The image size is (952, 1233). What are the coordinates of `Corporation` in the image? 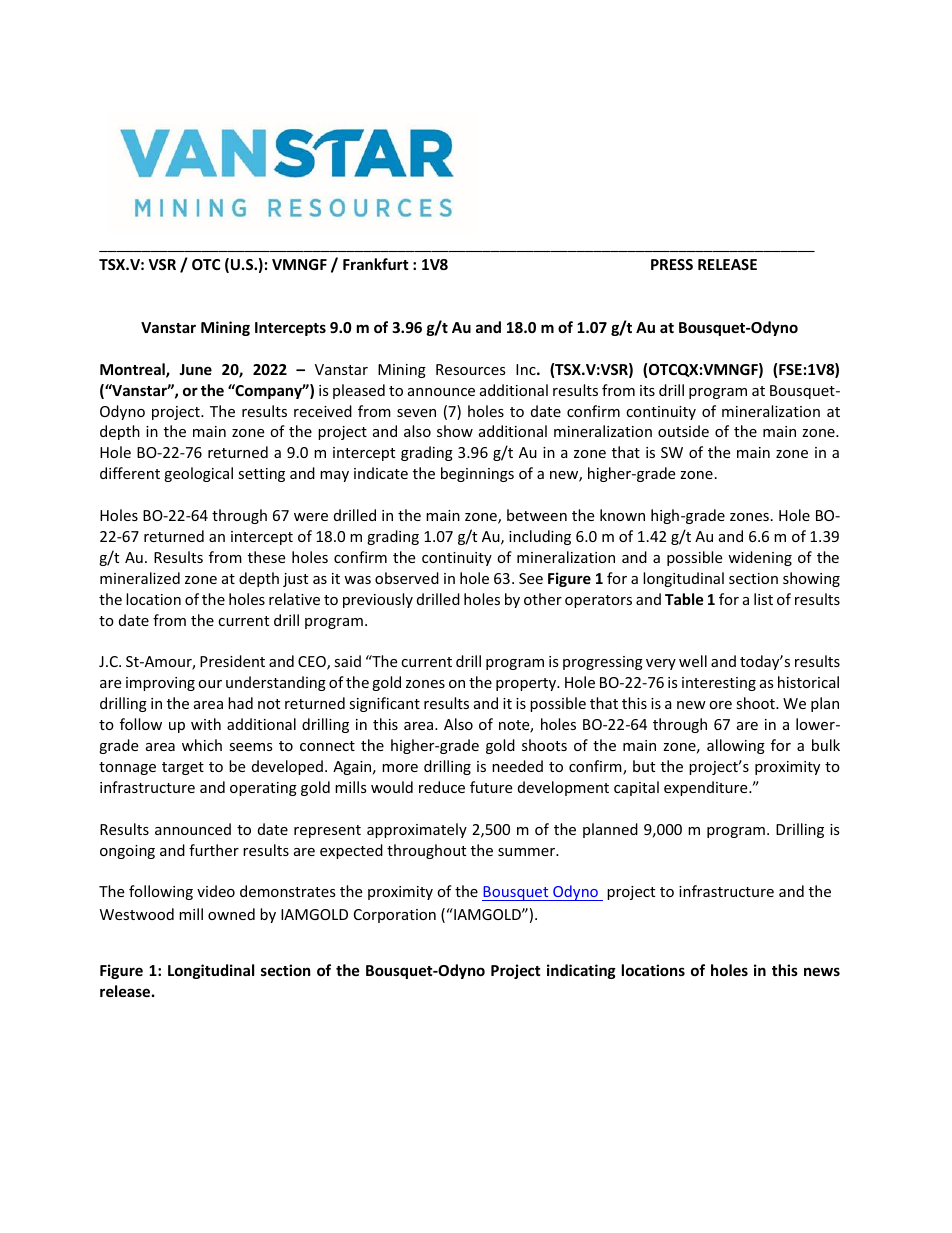 It's located at (395, 916).
